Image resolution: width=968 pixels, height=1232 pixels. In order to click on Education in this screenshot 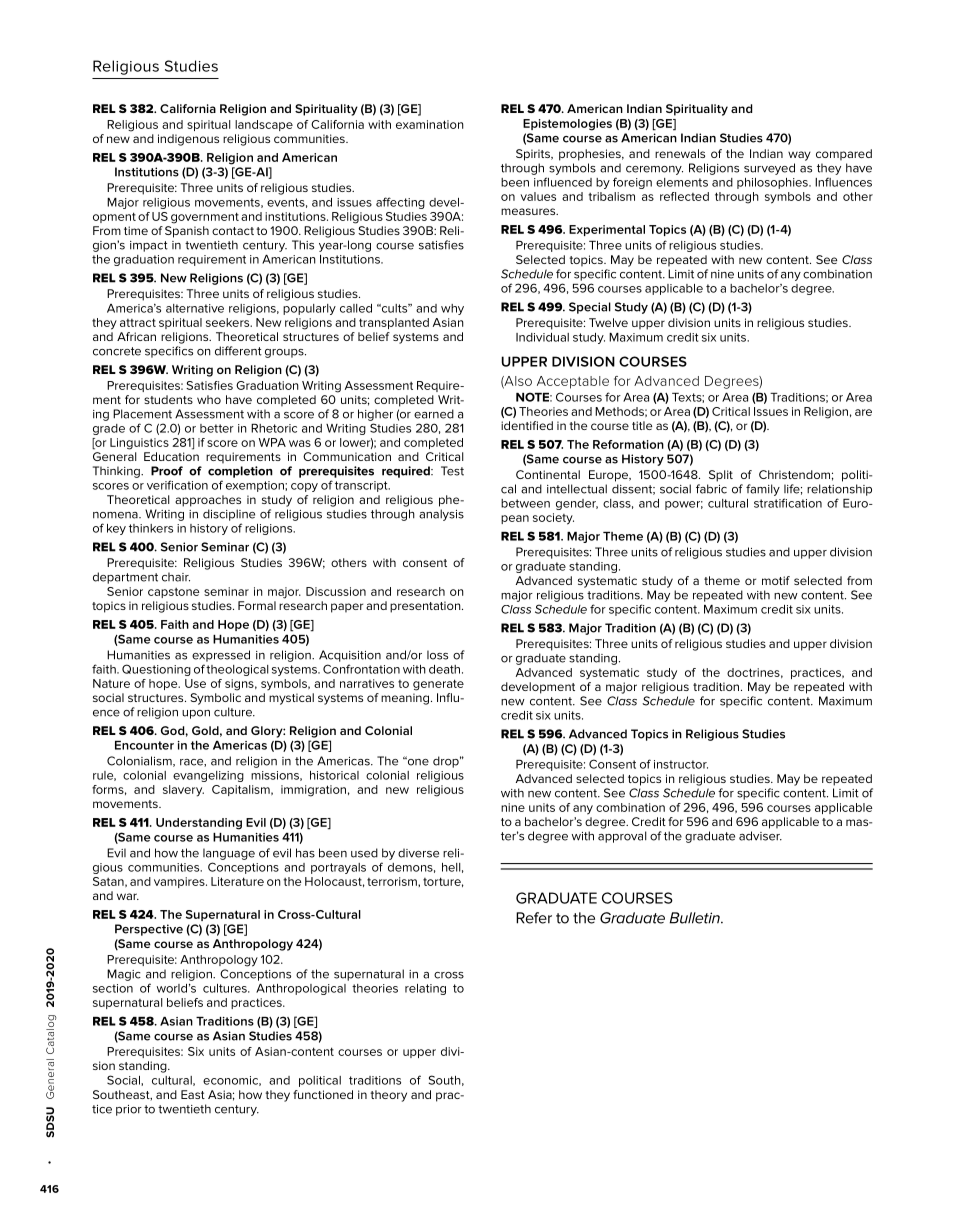, I will do `click(171, 456)`.
